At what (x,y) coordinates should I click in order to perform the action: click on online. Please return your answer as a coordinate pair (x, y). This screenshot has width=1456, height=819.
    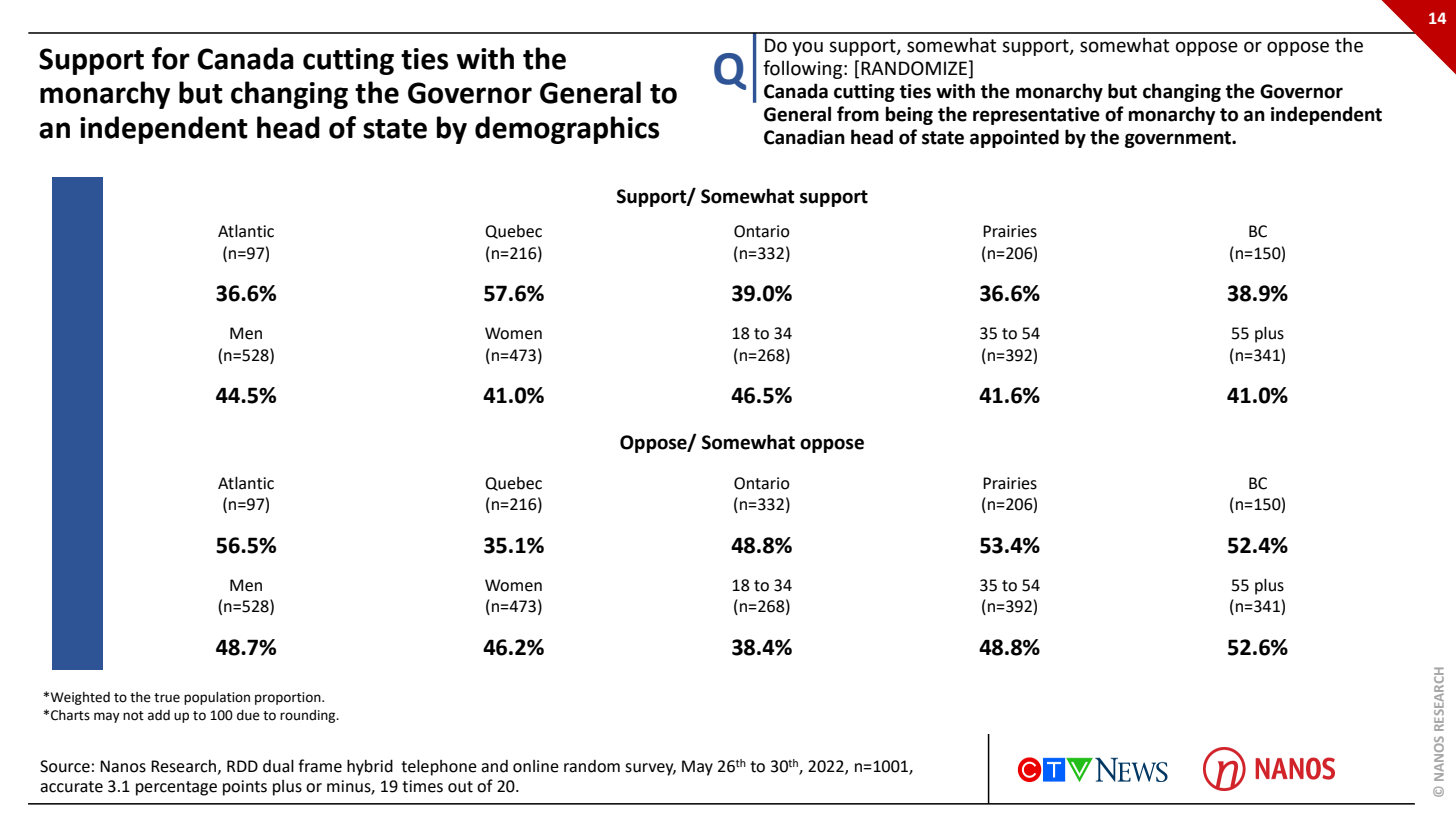
    Looking at the image, I should click on (536, 766).
